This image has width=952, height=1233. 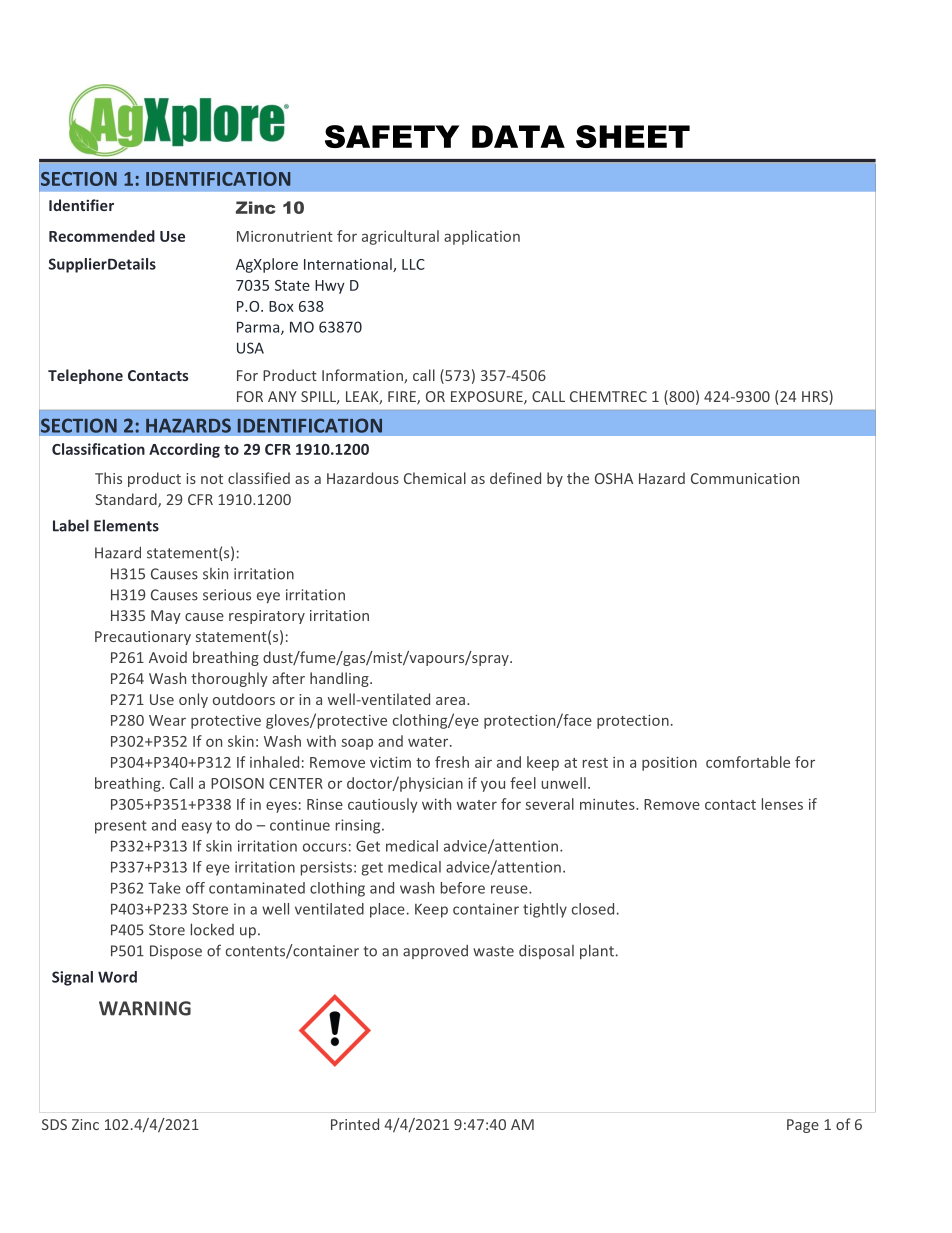 I want to click on SHEET, so click(x=633, y=136).
